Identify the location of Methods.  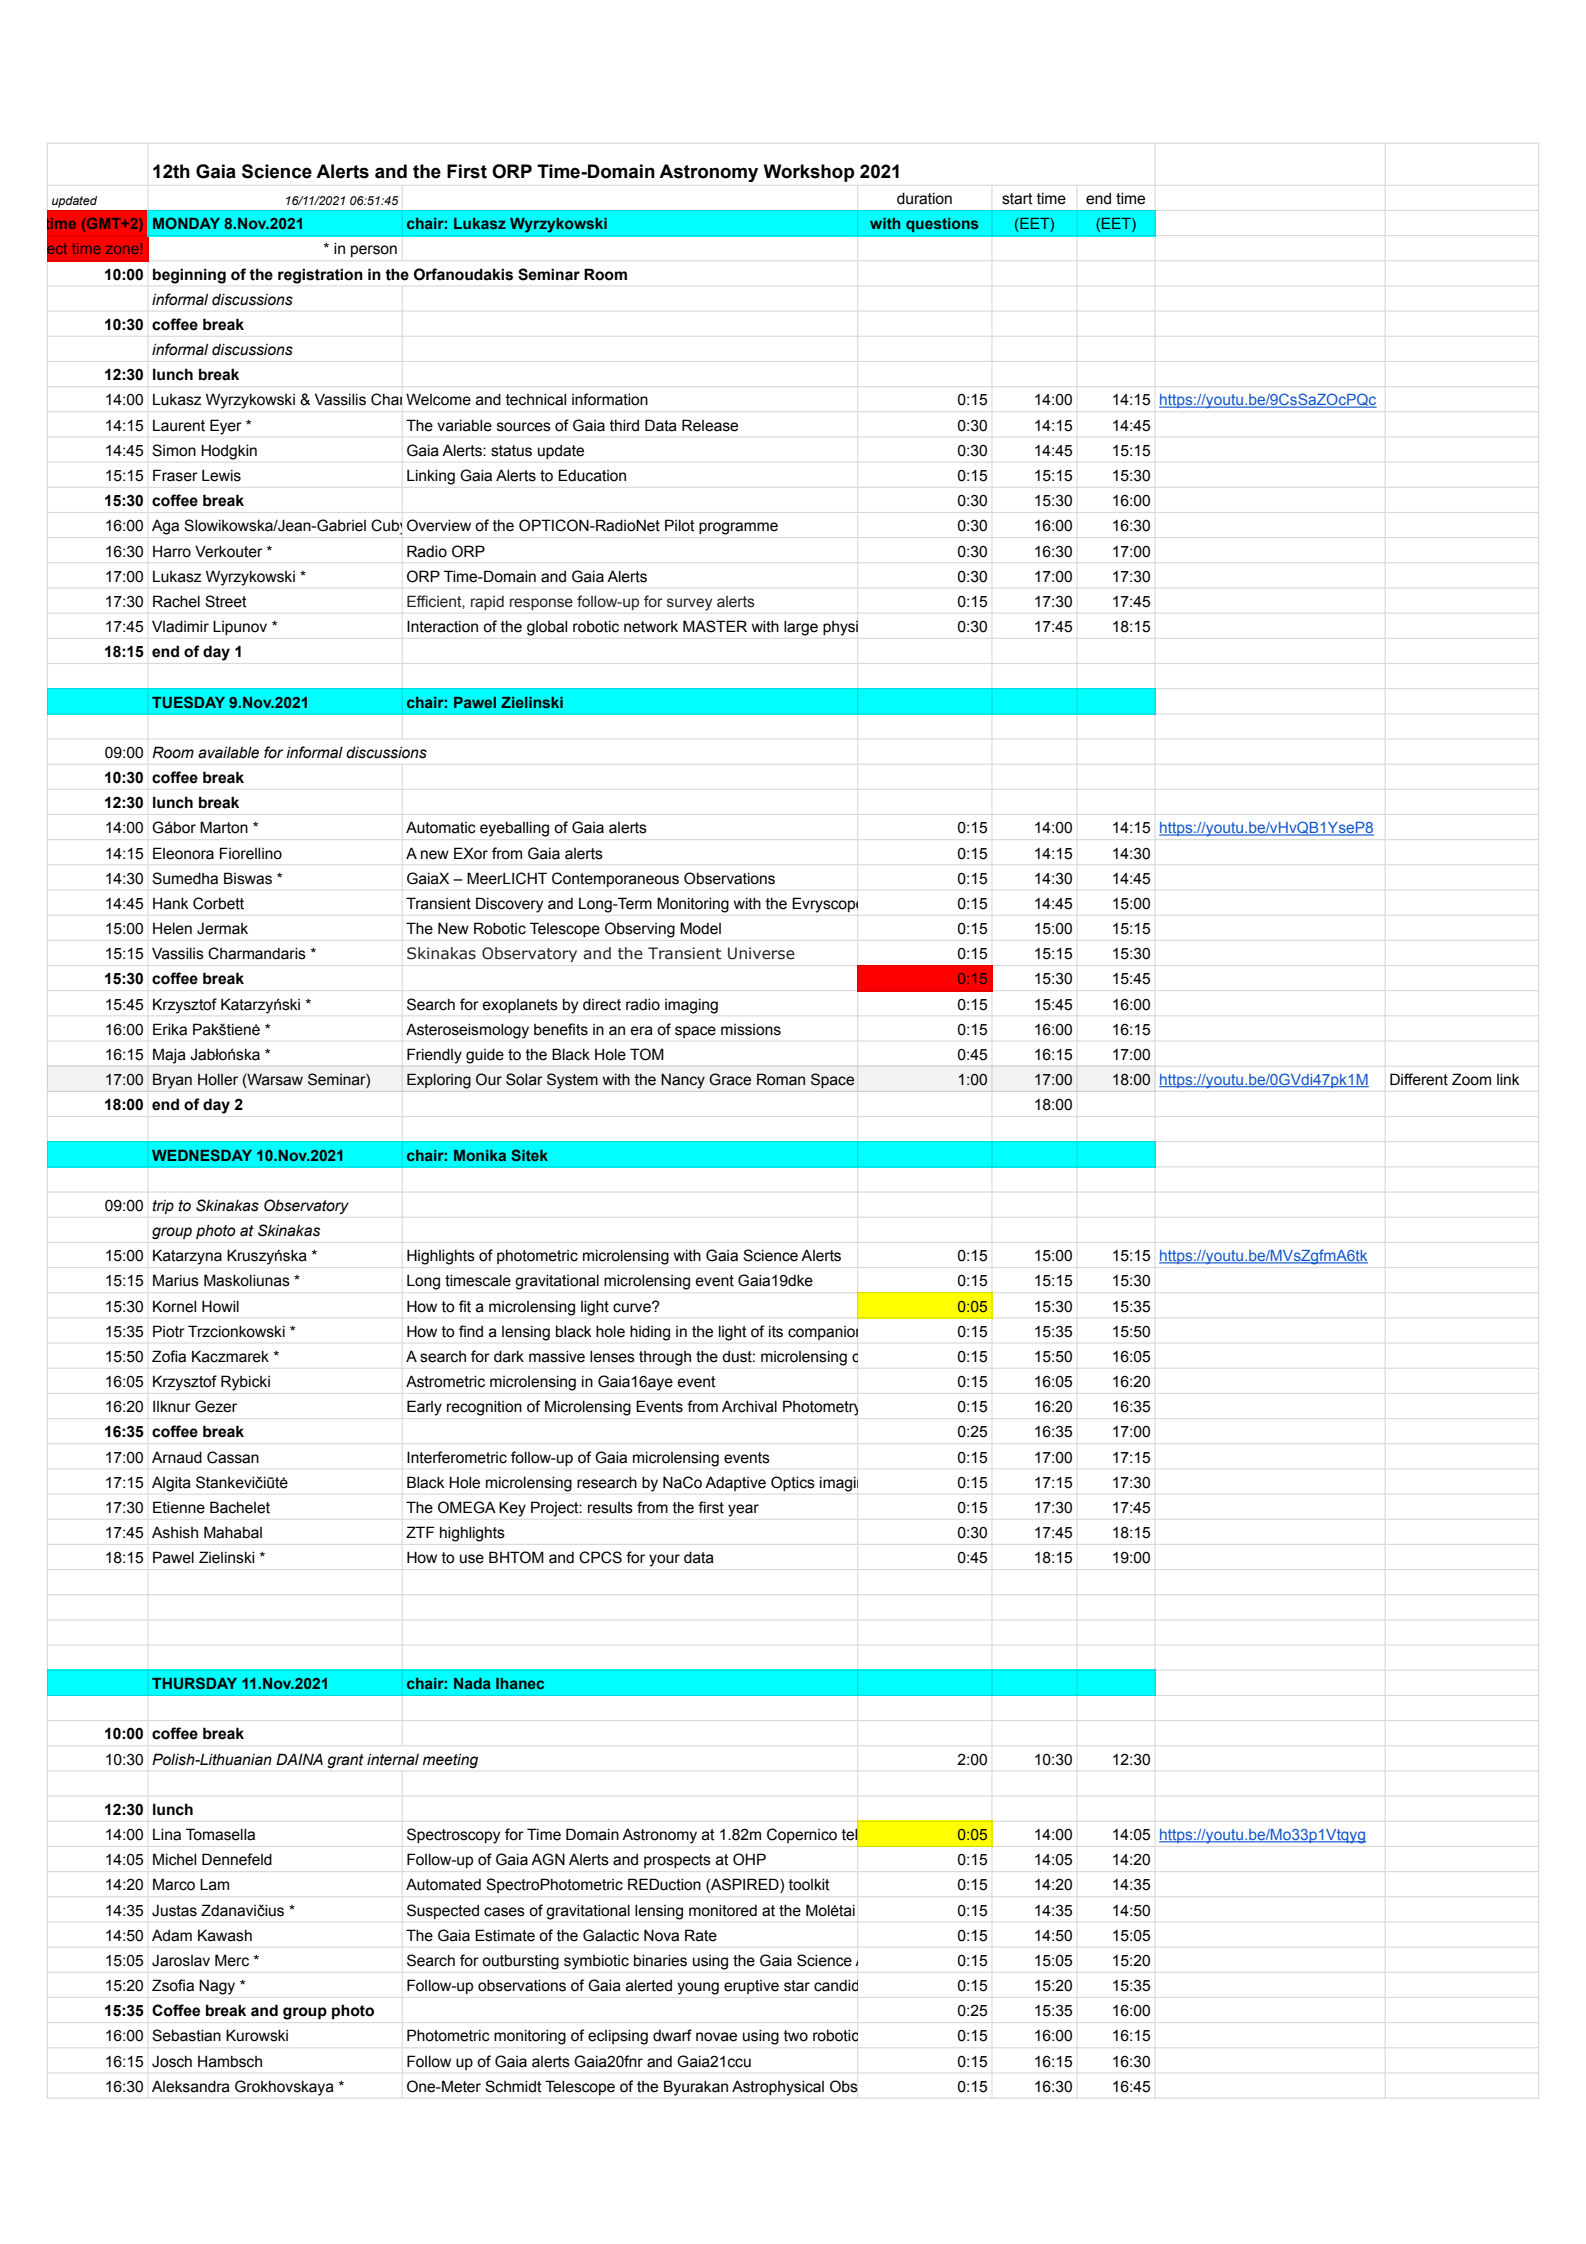
(1053, 1406).
